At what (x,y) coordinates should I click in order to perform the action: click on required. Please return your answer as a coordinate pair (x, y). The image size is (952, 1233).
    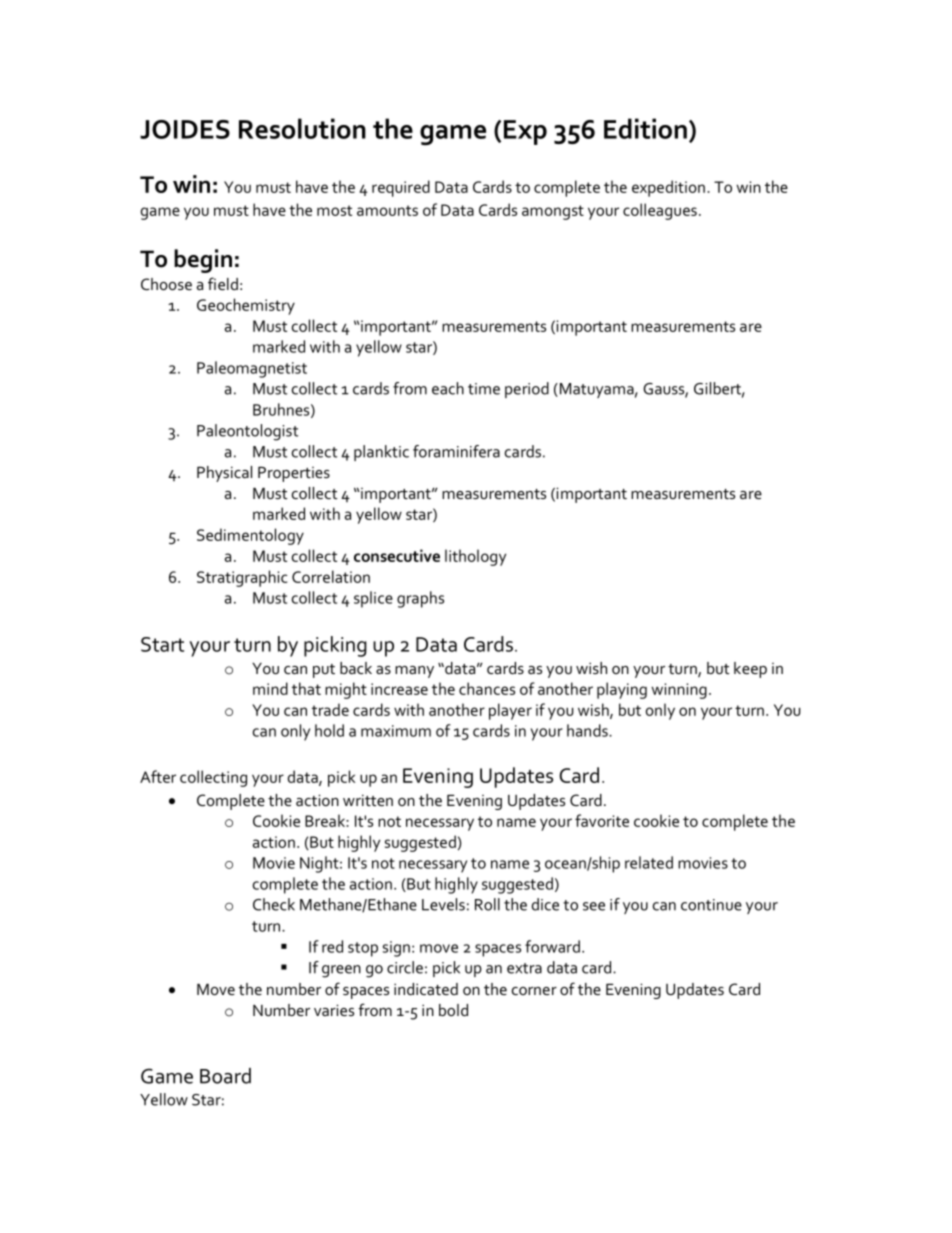
    Looking at the image, I should click on (401, 188).
